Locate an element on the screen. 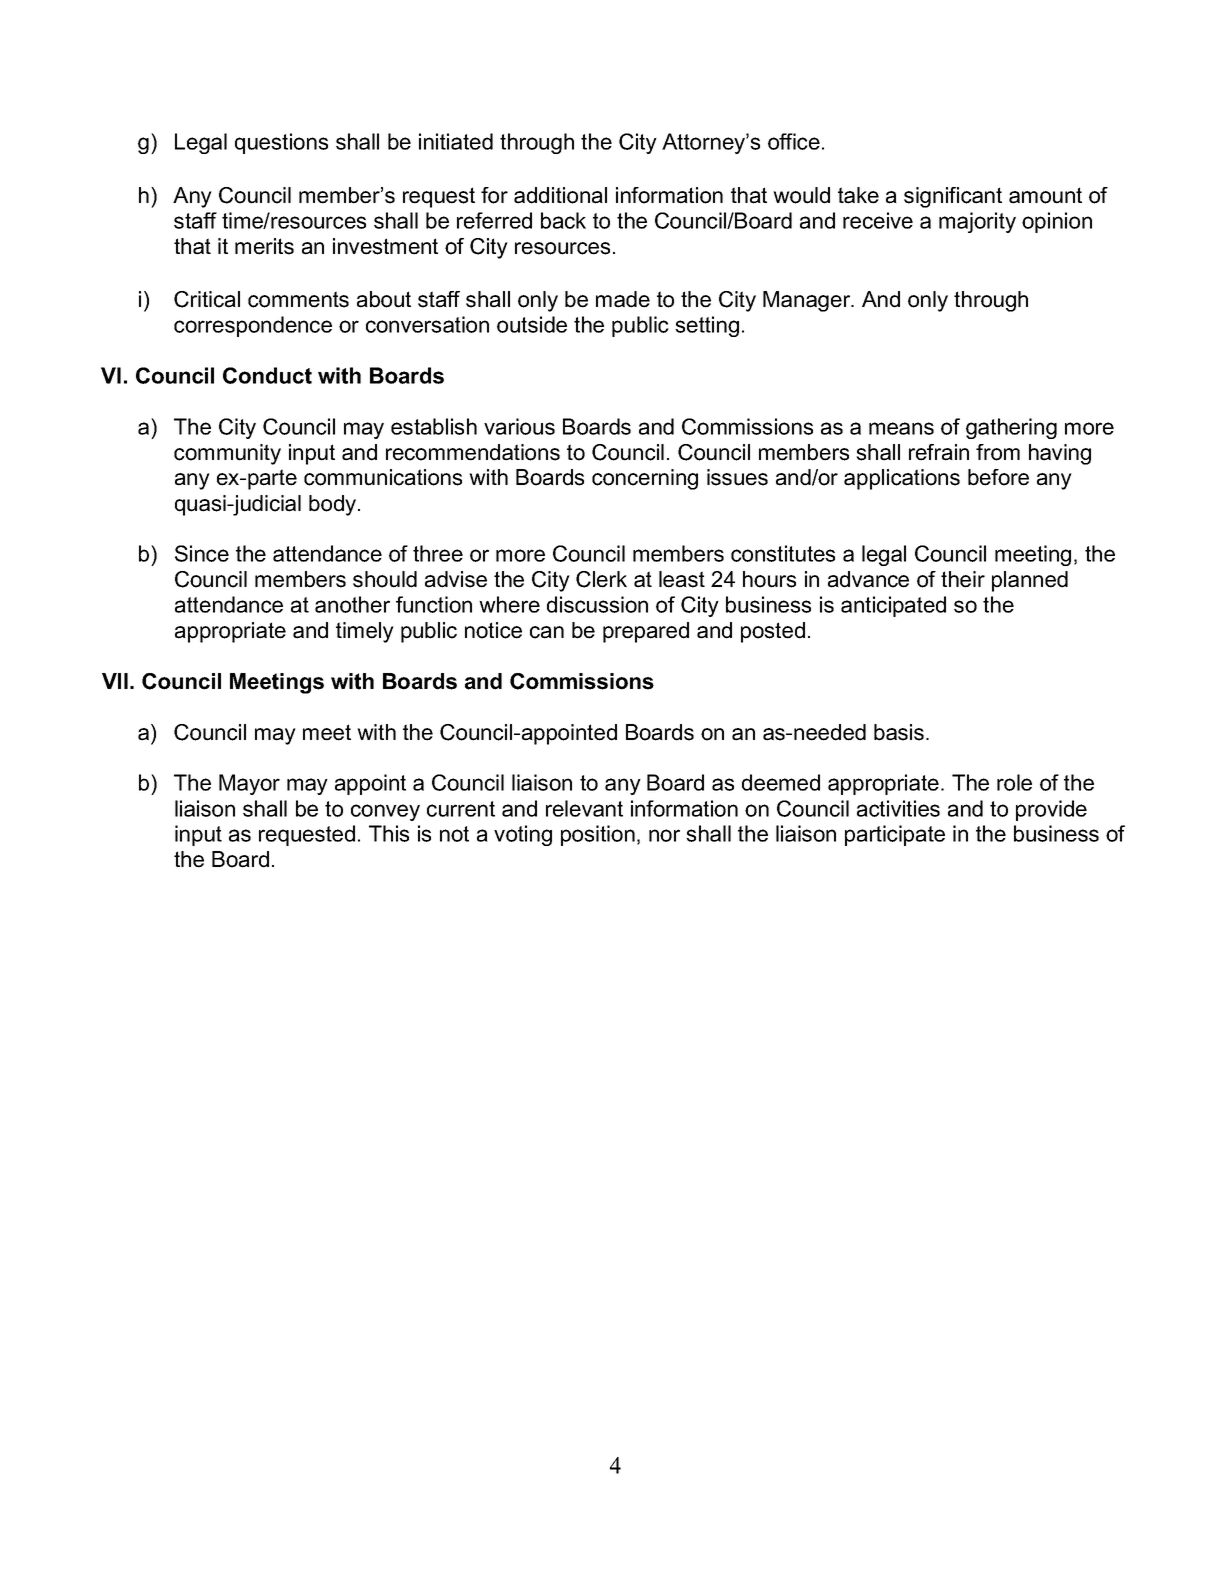 Image resolution: width=1232 pixels, height=1594 pixels. various is located at coordinates (519, 426).
